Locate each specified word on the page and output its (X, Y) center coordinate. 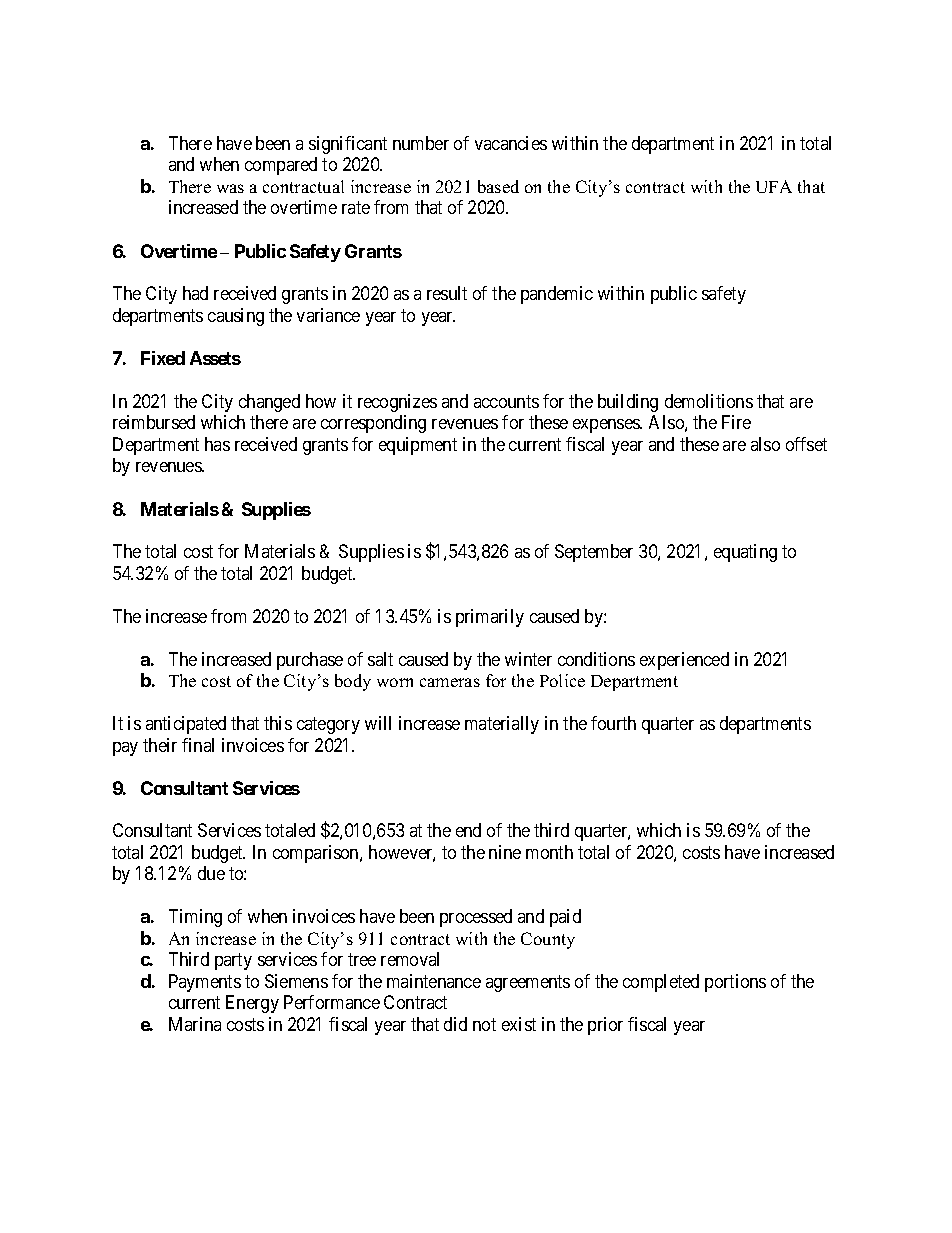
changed (269, 403)
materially (502, 725)
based (498, 186)
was (230, 188)
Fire (736, 422)
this (278, 723)
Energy (252, 1004)
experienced (684, 661)
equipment (418, 446)
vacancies (511, 143)
